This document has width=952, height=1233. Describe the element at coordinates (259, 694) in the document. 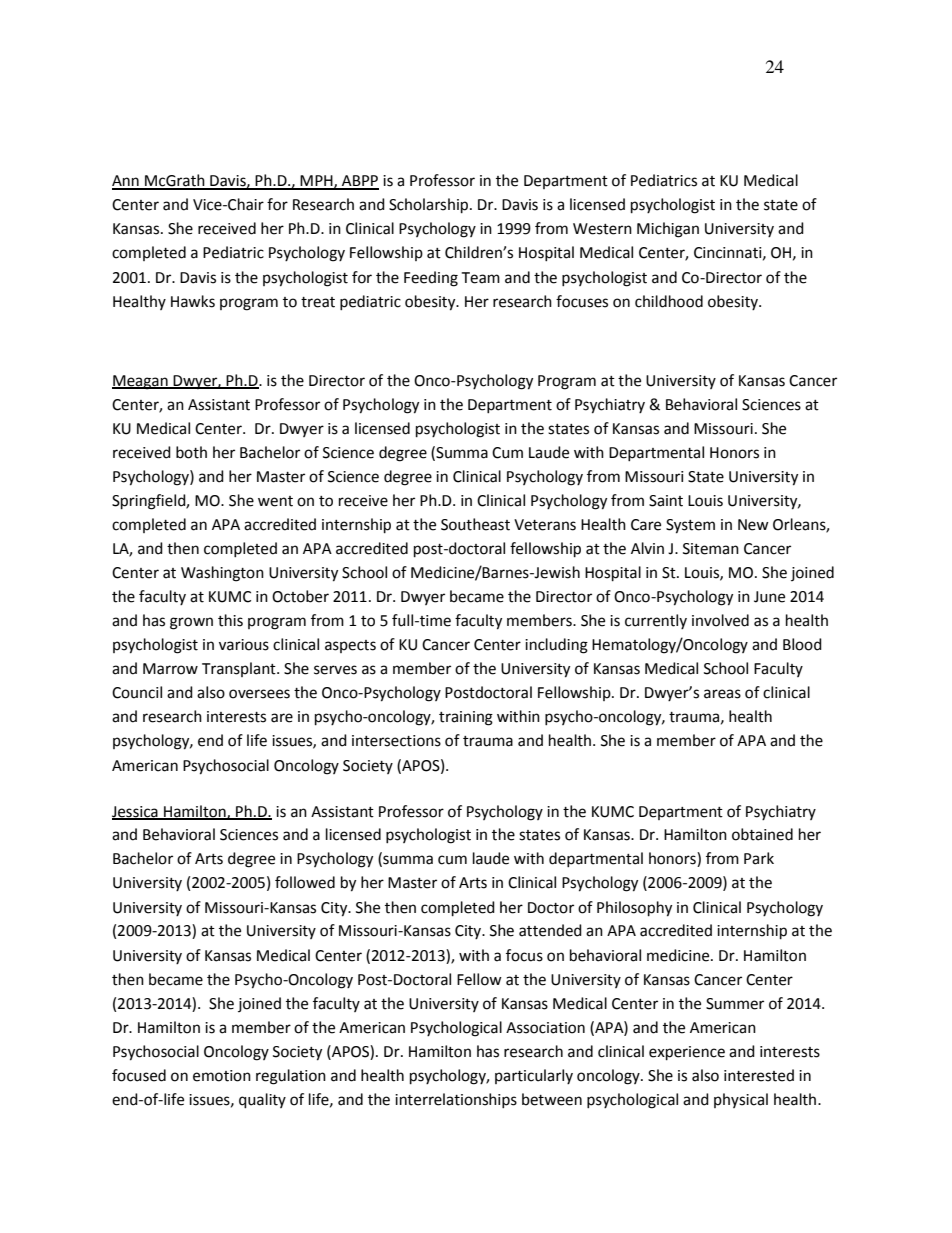

I see `oversees` at that location.
